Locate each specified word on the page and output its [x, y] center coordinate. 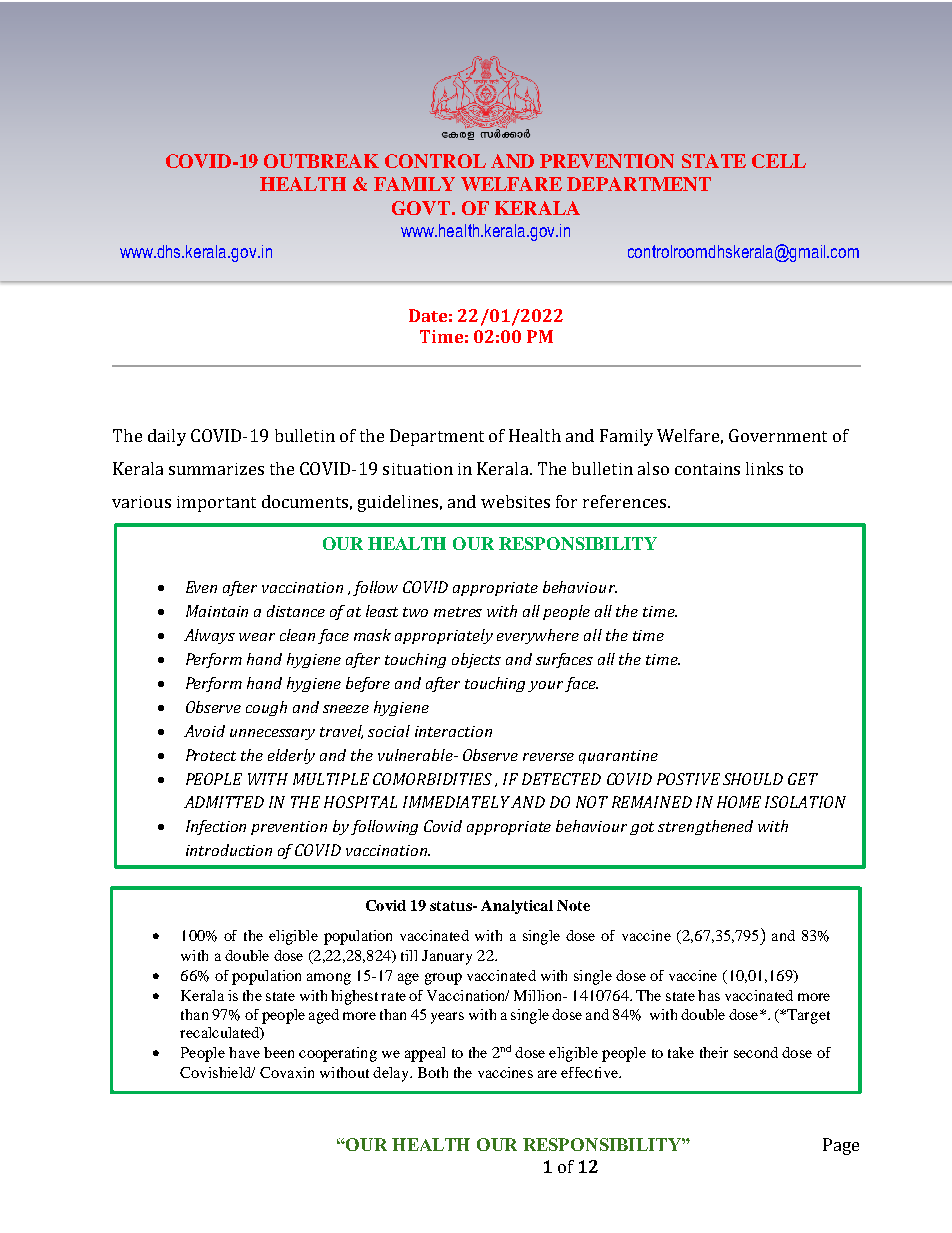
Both [433, 1072]
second [756, 1052]
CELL [779, 161]
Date [428, 315]
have [244, 1052]
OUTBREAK [321, 161]
